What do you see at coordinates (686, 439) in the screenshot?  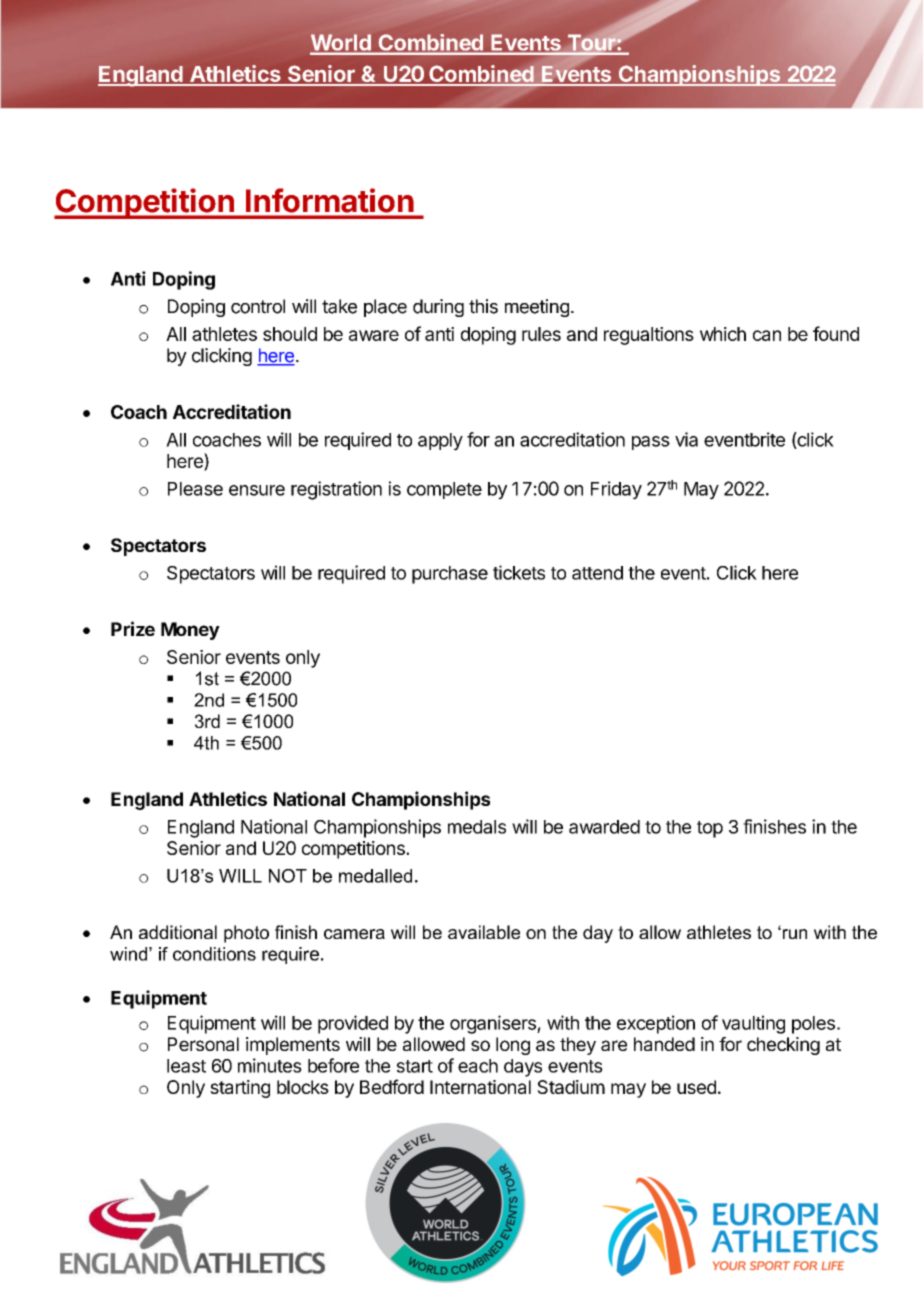 I see `via` at bounding box center [686, 439].
